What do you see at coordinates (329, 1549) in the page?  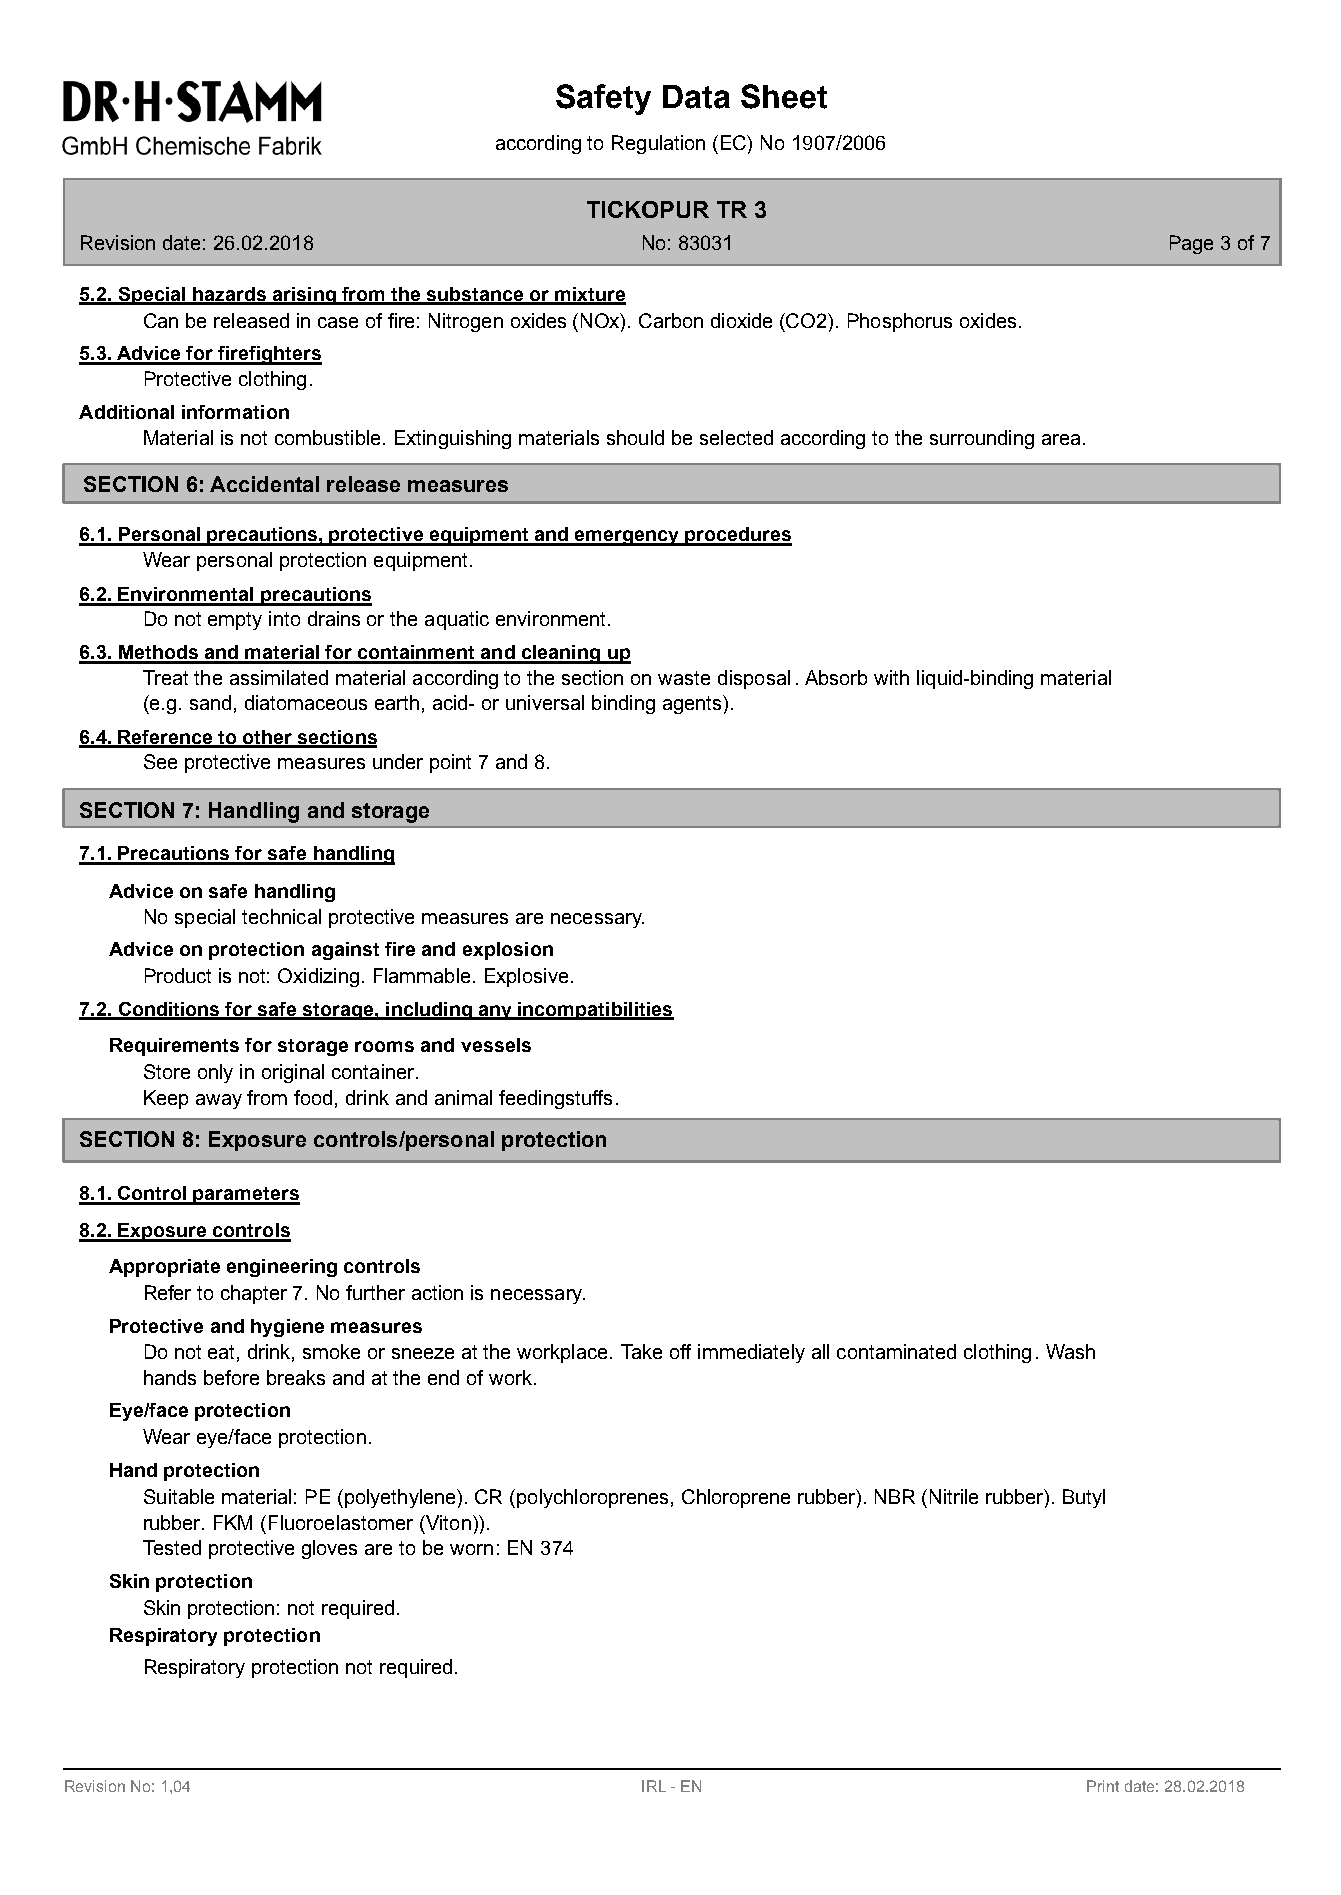 I see `gloves` at bounding box center [329, 1549].
